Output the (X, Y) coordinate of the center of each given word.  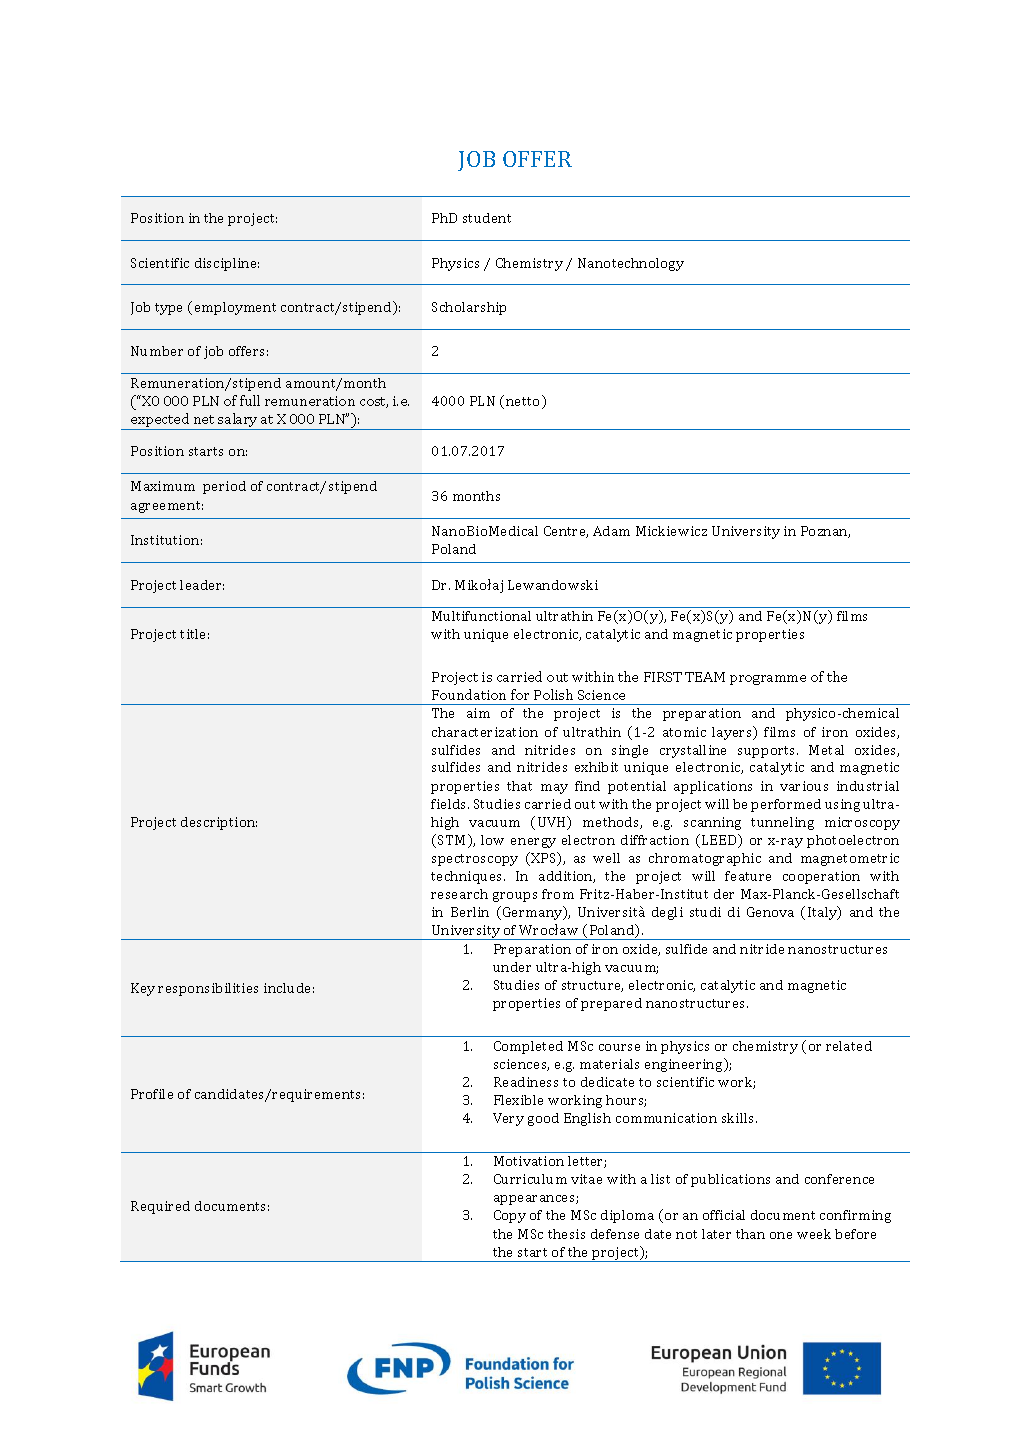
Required (160, 1207)
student (487, 218)
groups (515, 897)
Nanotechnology (631, 264)
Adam (611, 531)
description (219, 823)
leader (202, 585)
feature (748, 876)
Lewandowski (553, 585)
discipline (227, 264)
